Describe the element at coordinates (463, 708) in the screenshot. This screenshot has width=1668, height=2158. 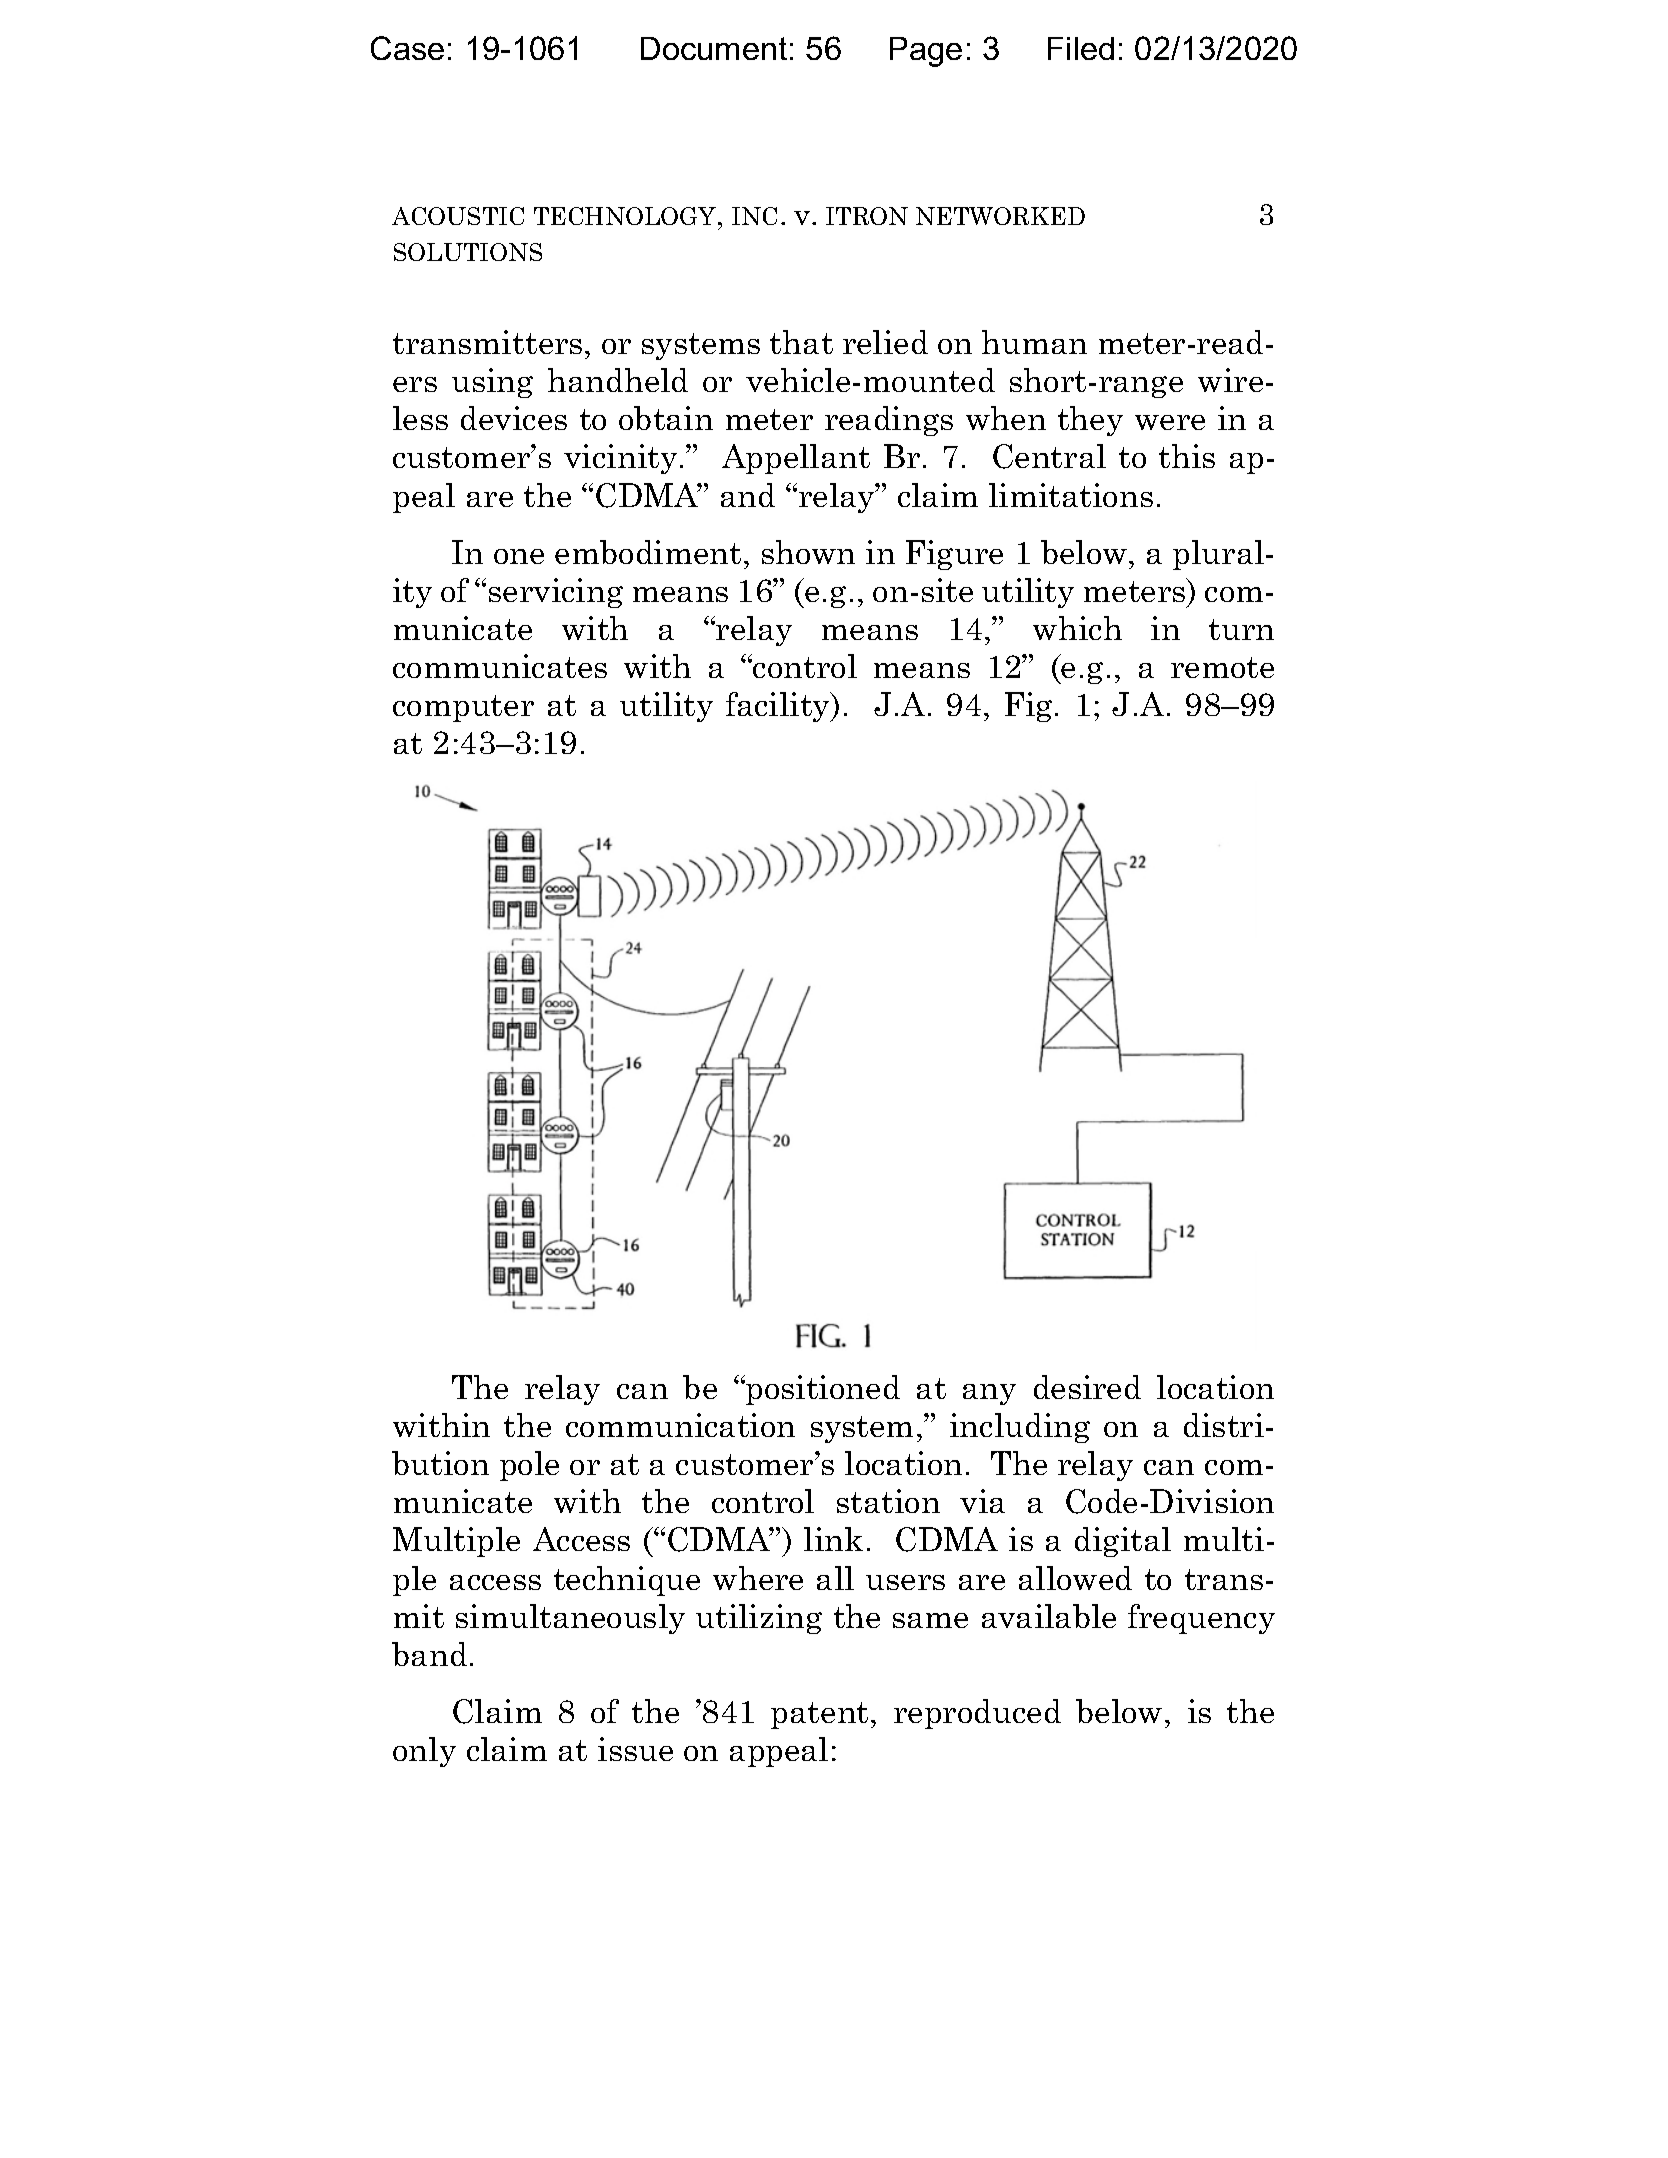
I see `computer` at that location.
